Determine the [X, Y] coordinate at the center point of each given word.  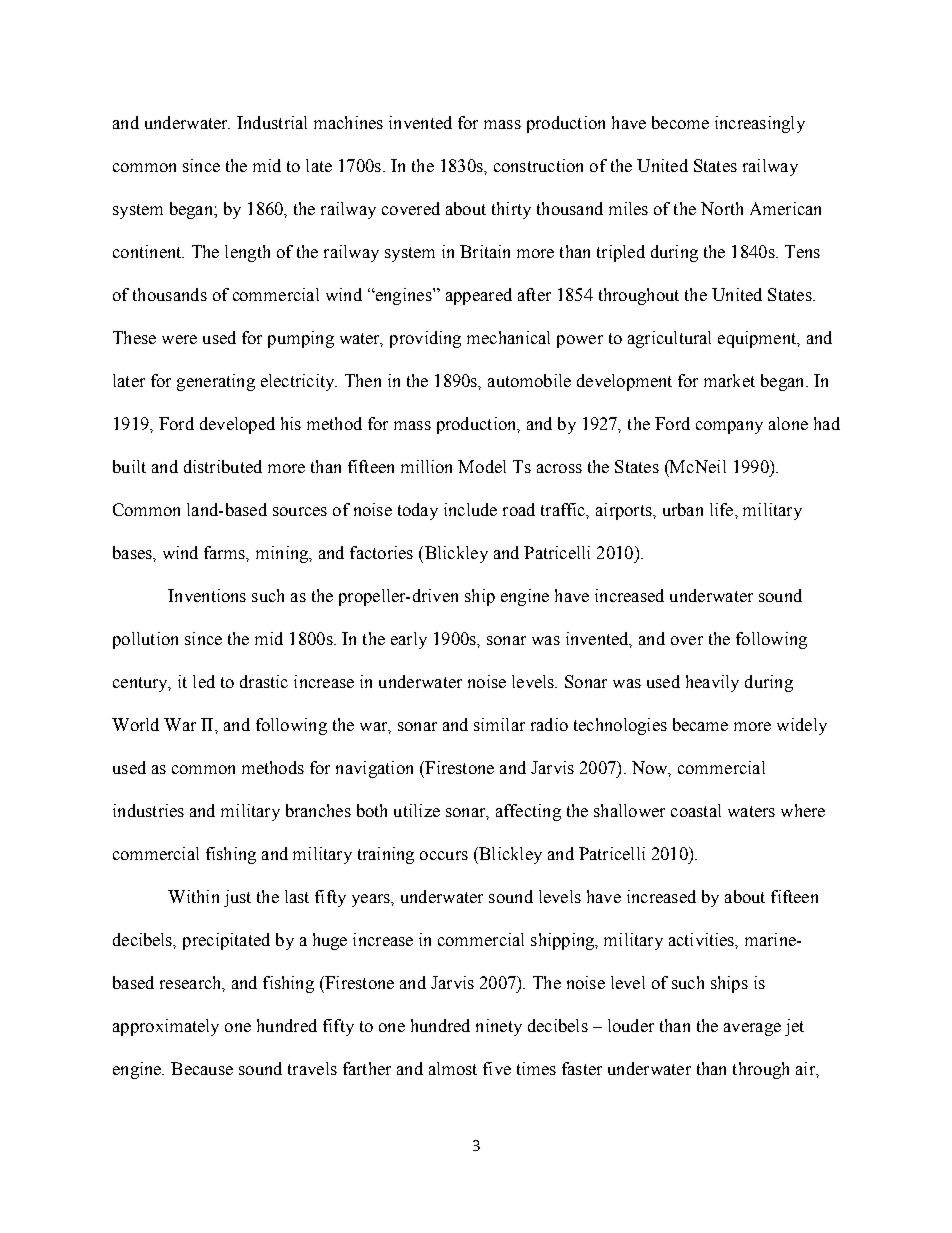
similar [499, 724]
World [135, 724]
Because [202, 1068]
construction [538, 165]
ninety [499, 1027]
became [700, 724]
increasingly [760, 124]
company [729, 427]
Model [482, 466]
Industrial [272, 122]
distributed [223, 466]
